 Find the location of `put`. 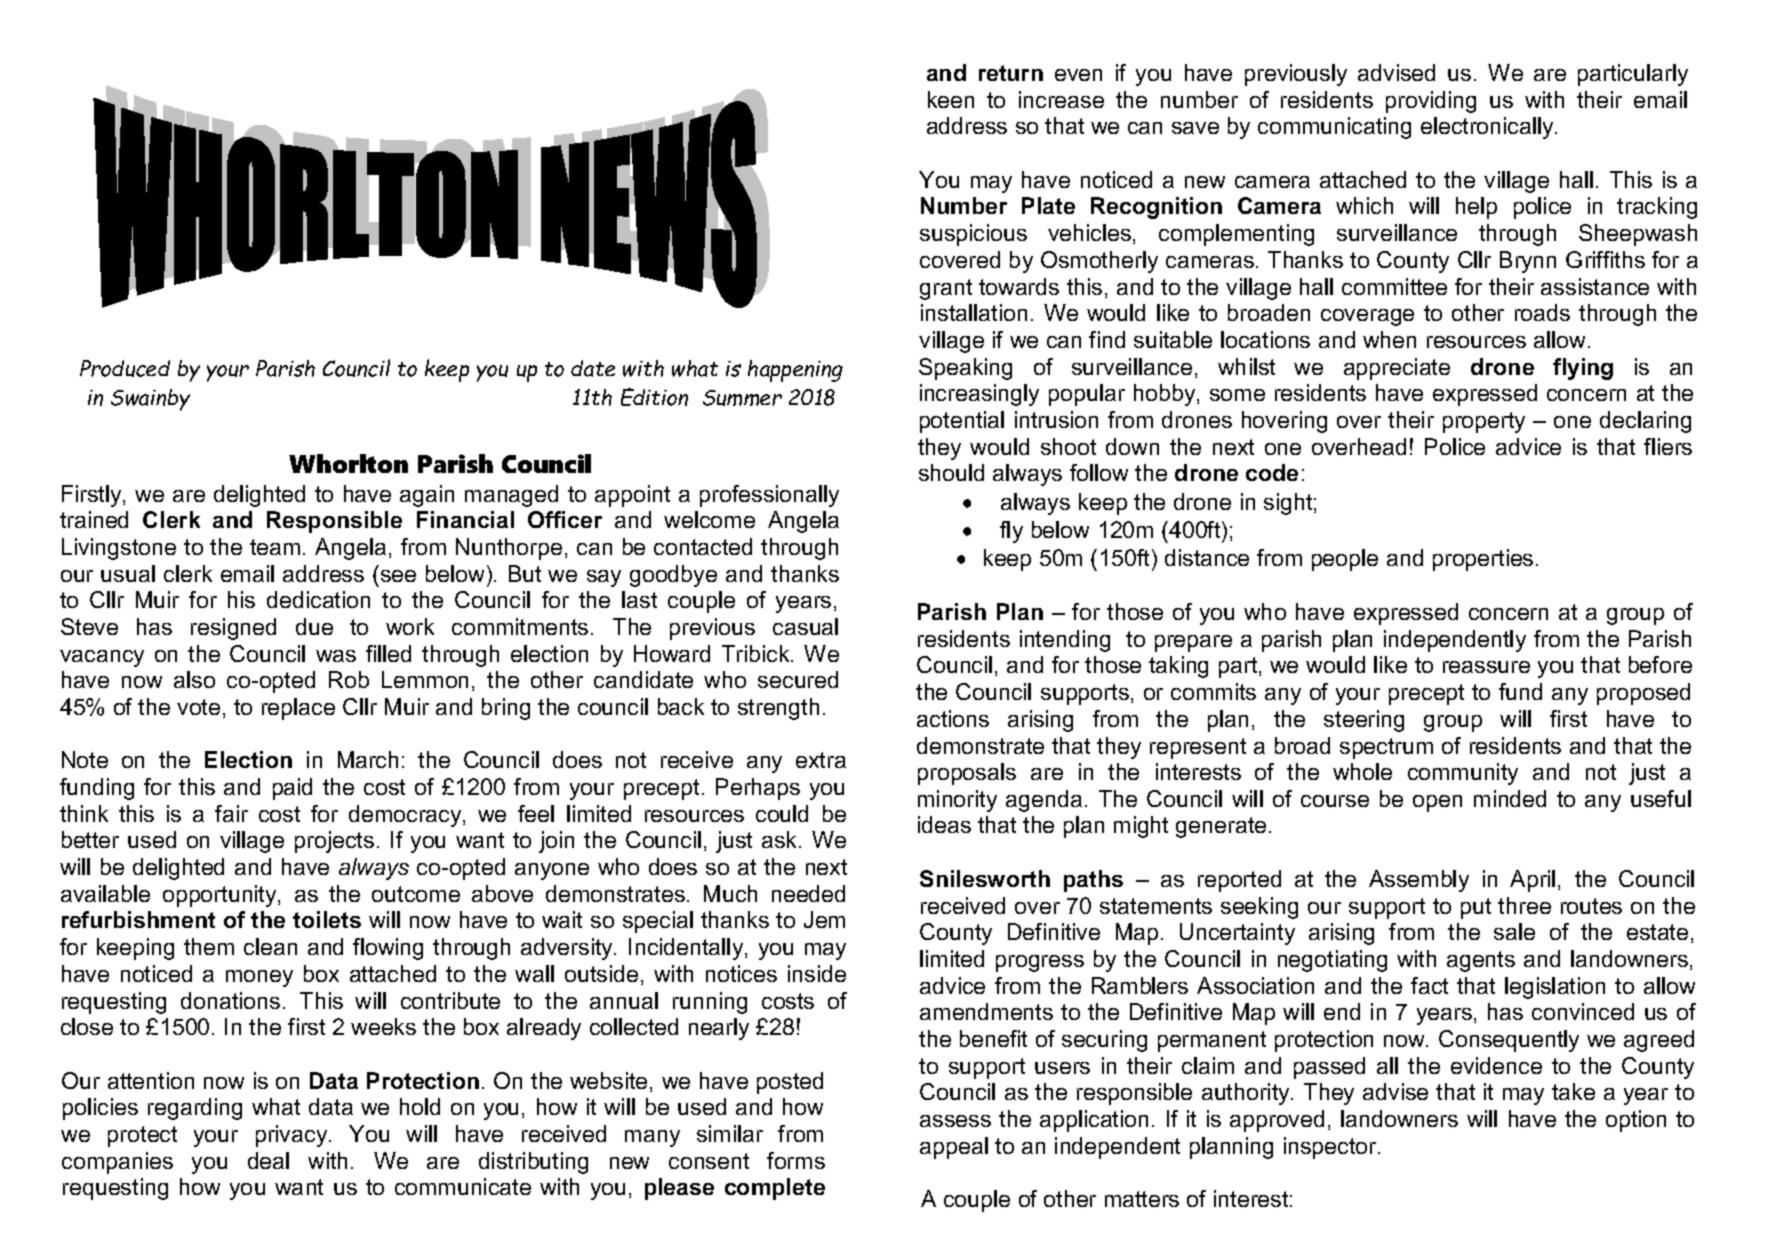

put is located at coordinates (1476, 908).
